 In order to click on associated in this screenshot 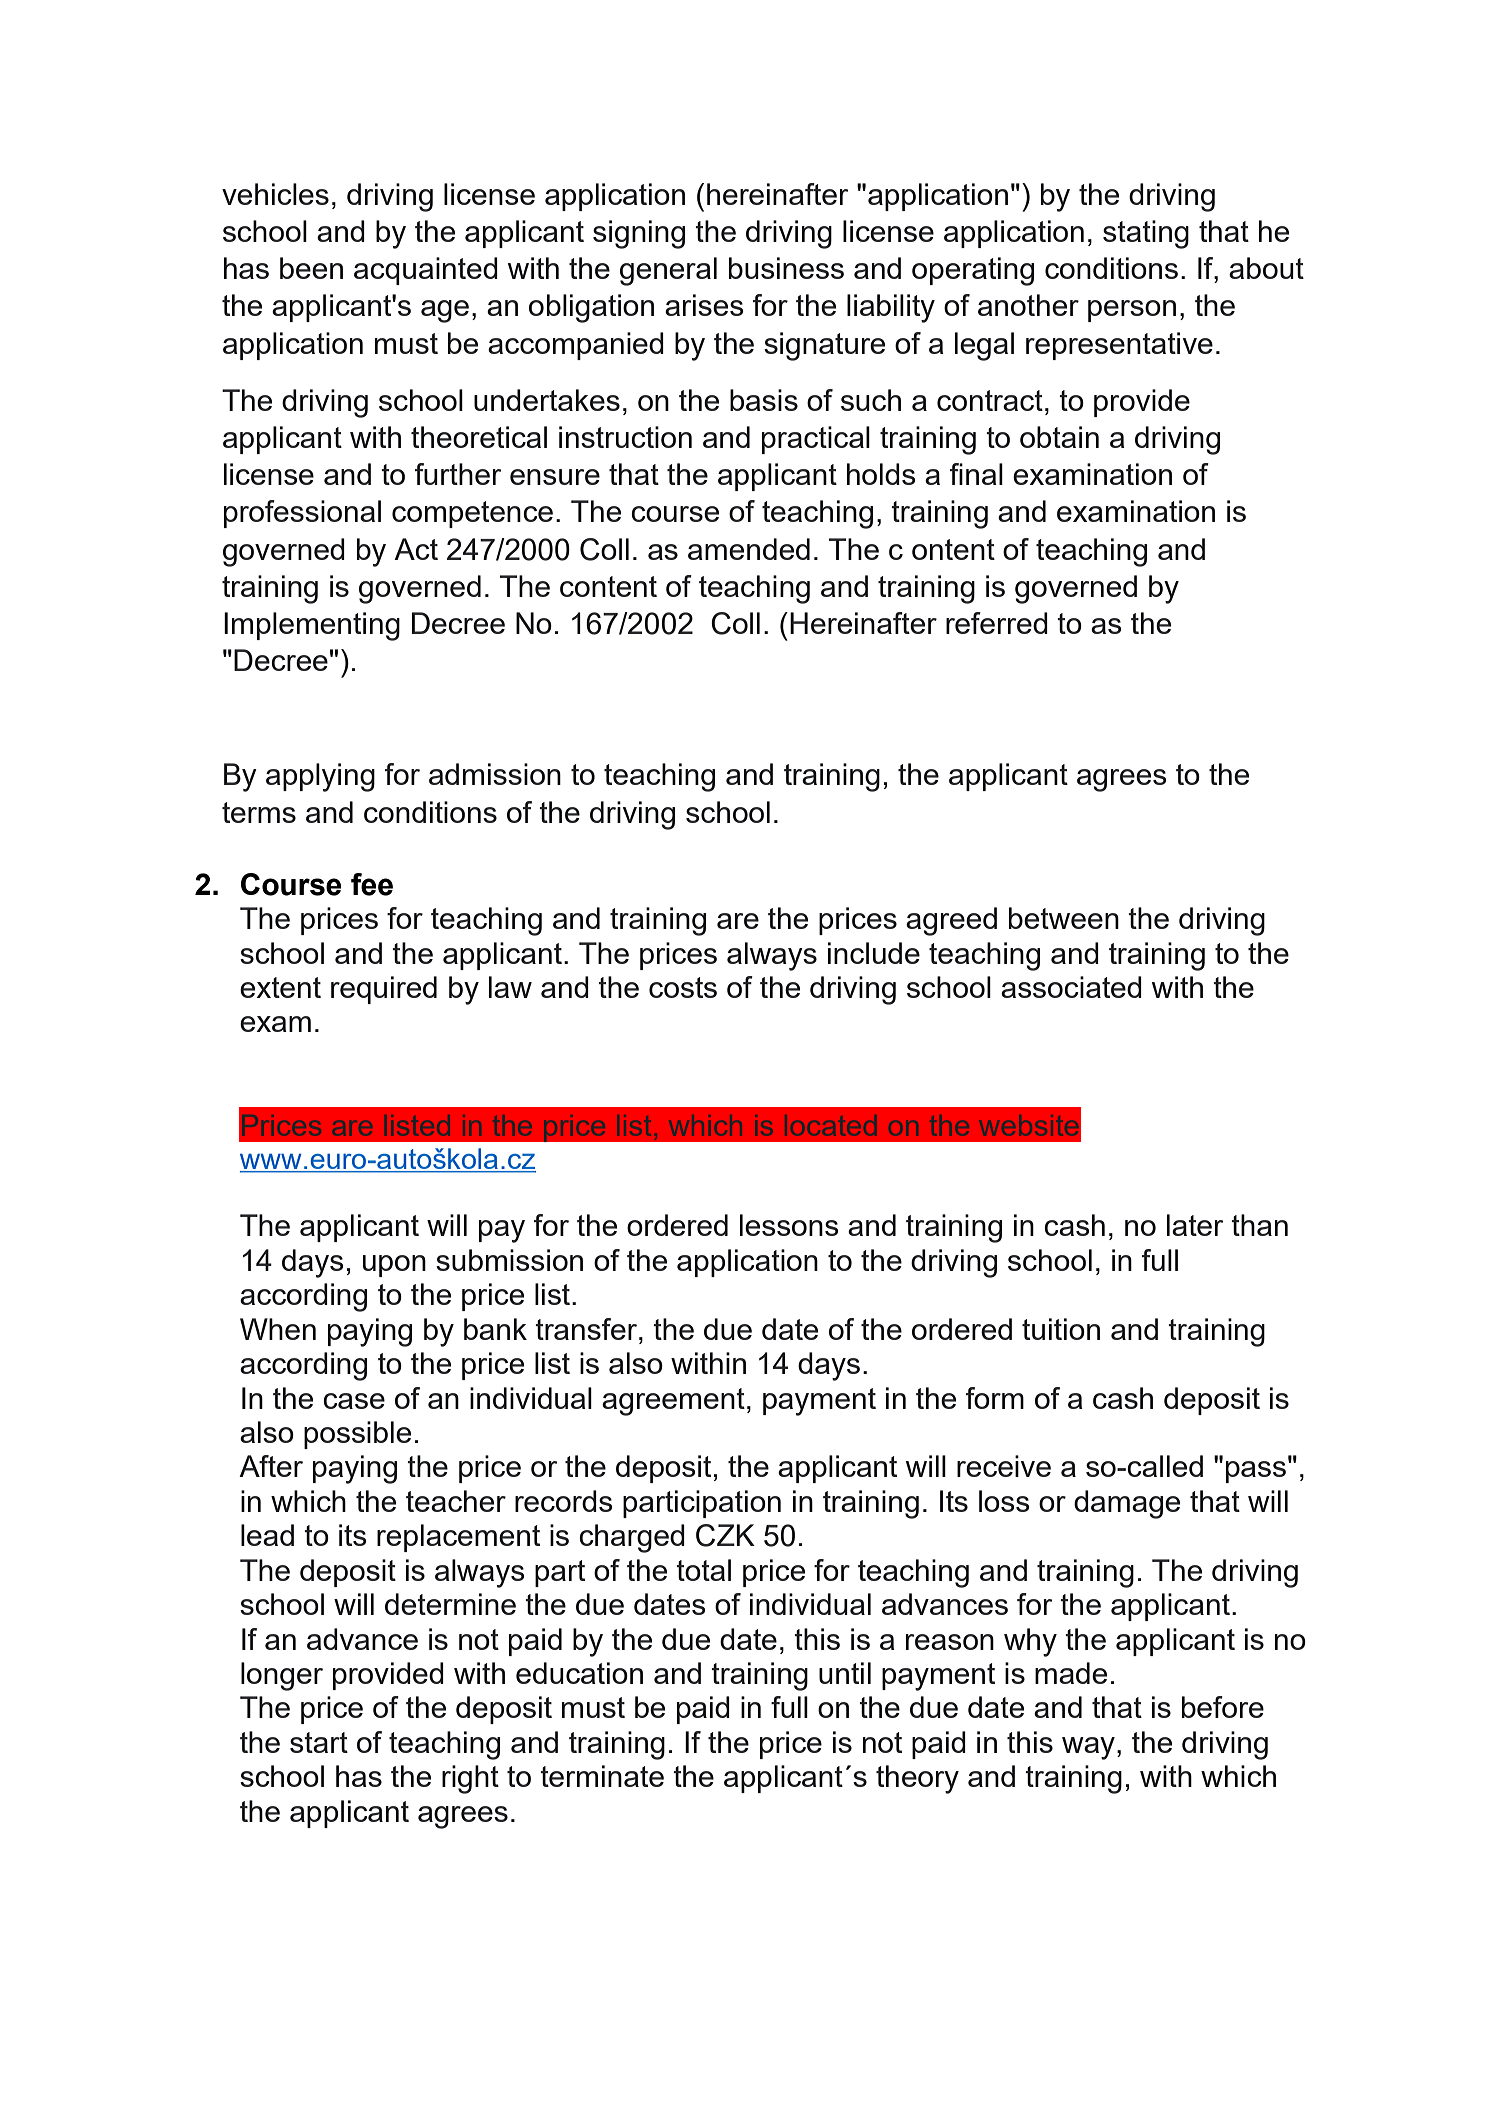, I will do `click(1071, 987)`.
